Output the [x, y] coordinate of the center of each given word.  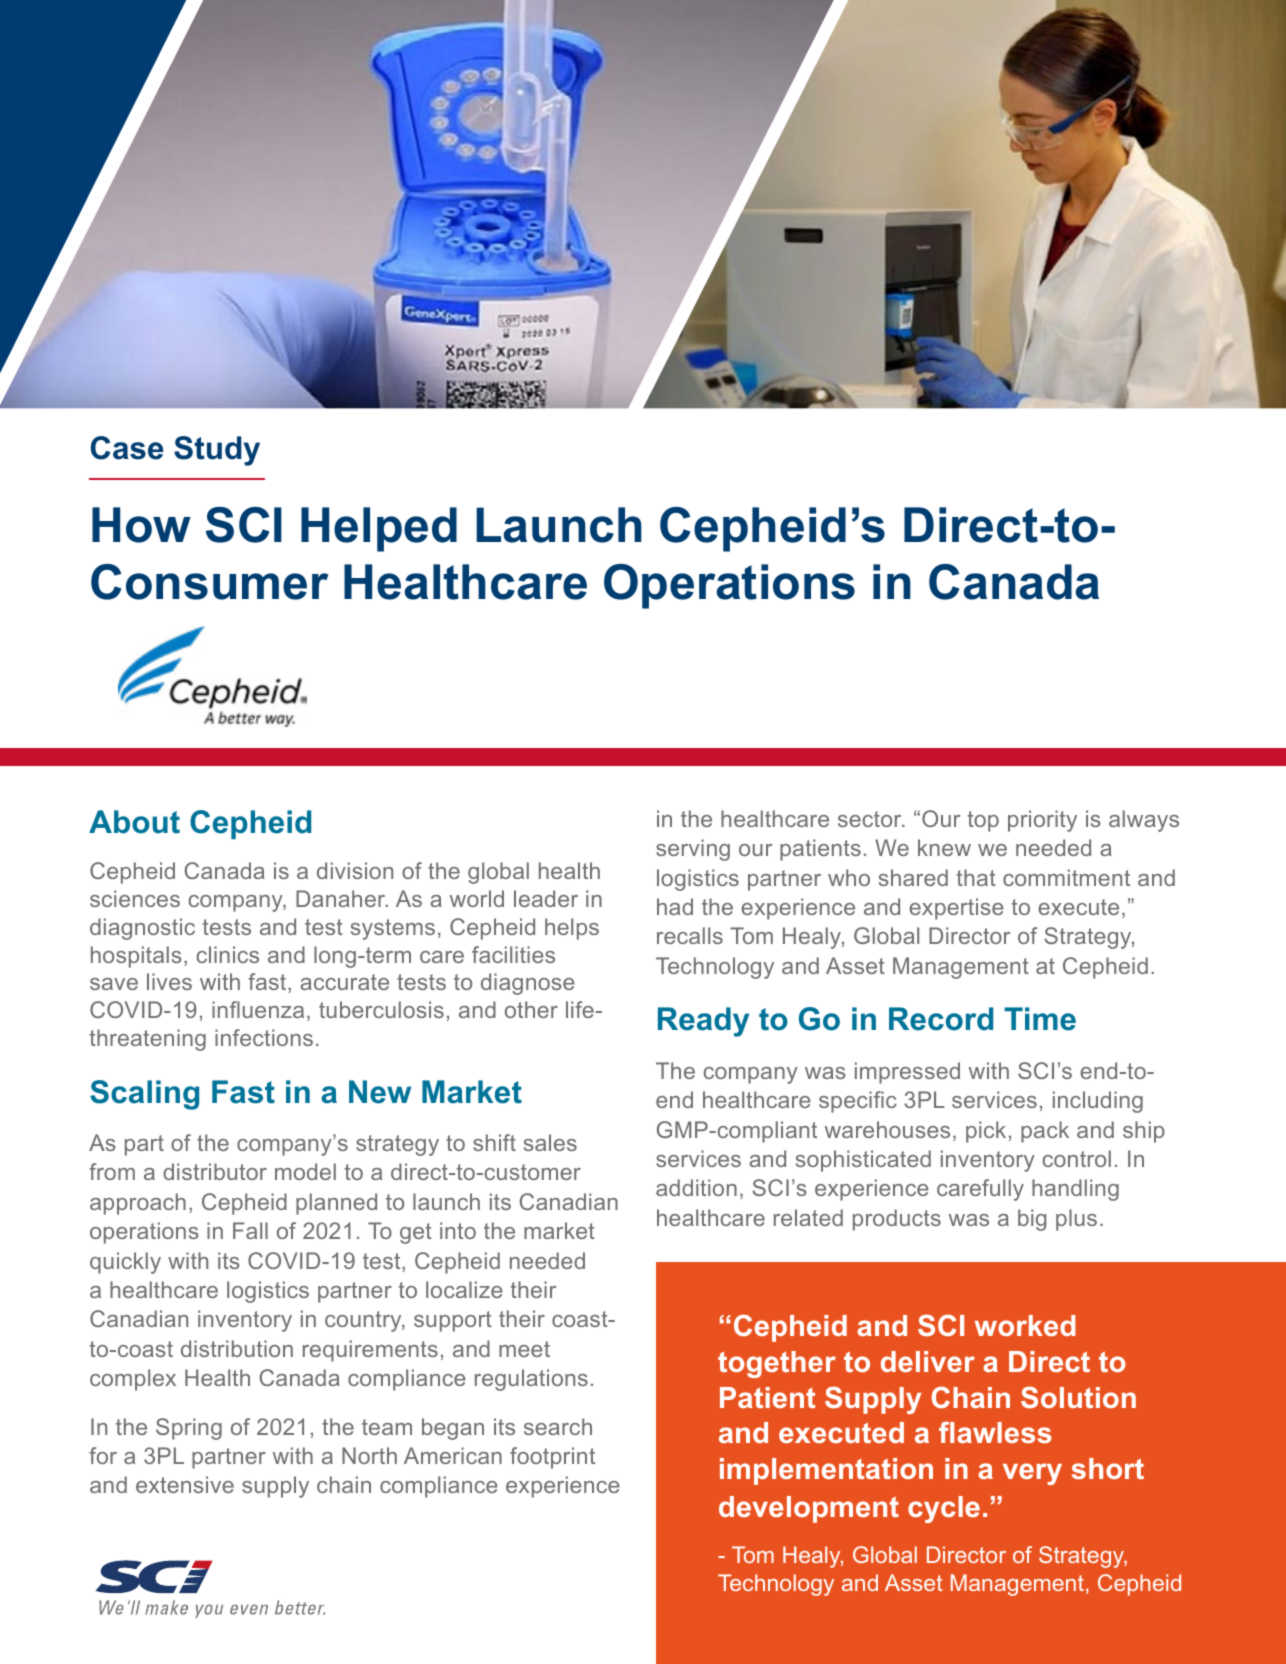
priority [1042, 821]
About [134, 822]
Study [217, 451]
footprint [552, 1458]
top [983, 821]
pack [1045, 1132]
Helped [379, 529]
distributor [215, 1171]
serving [693, 850]
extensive [185, 1484]
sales [550, 1142]
